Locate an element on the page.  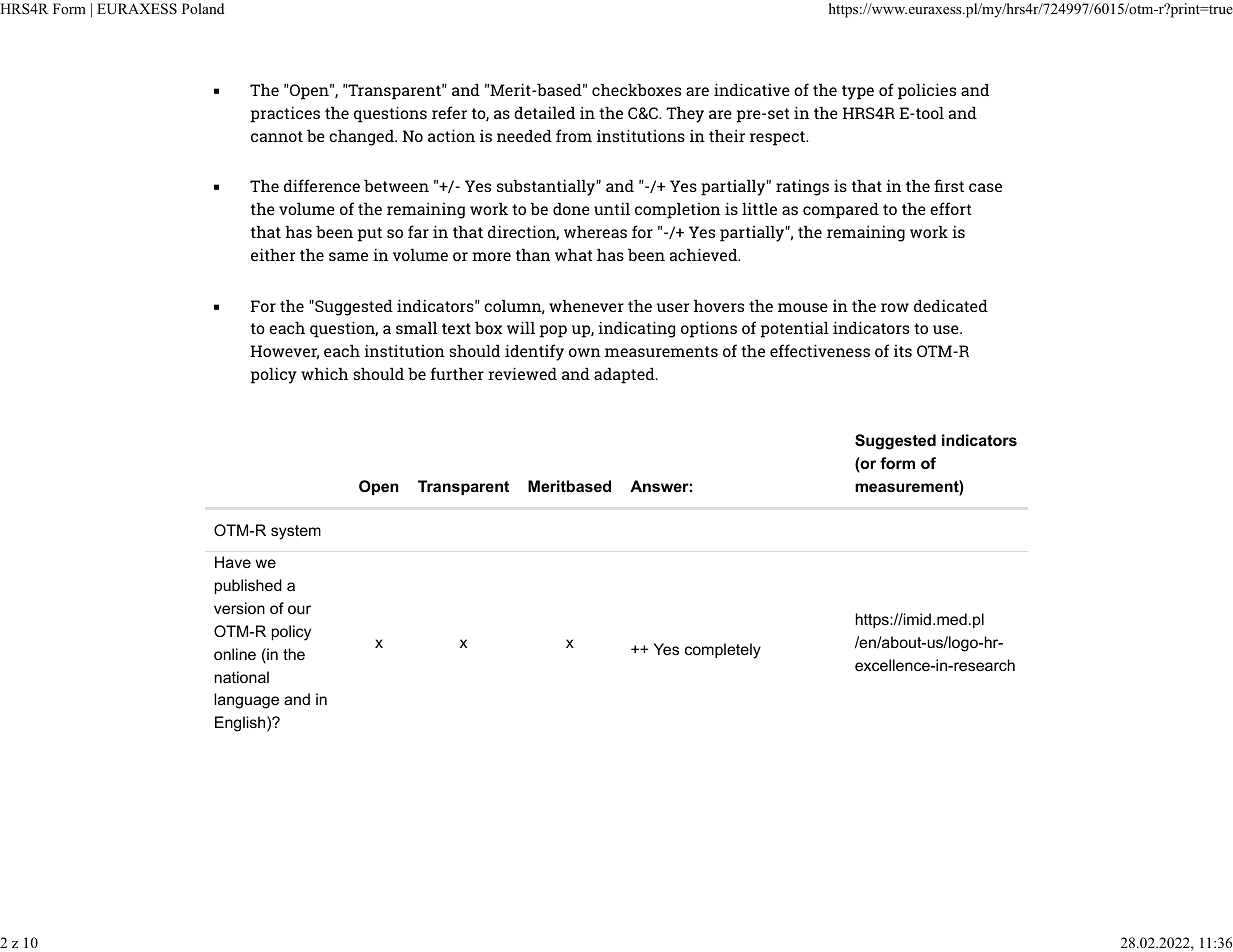
policies is located at coordinates (927, 92).
